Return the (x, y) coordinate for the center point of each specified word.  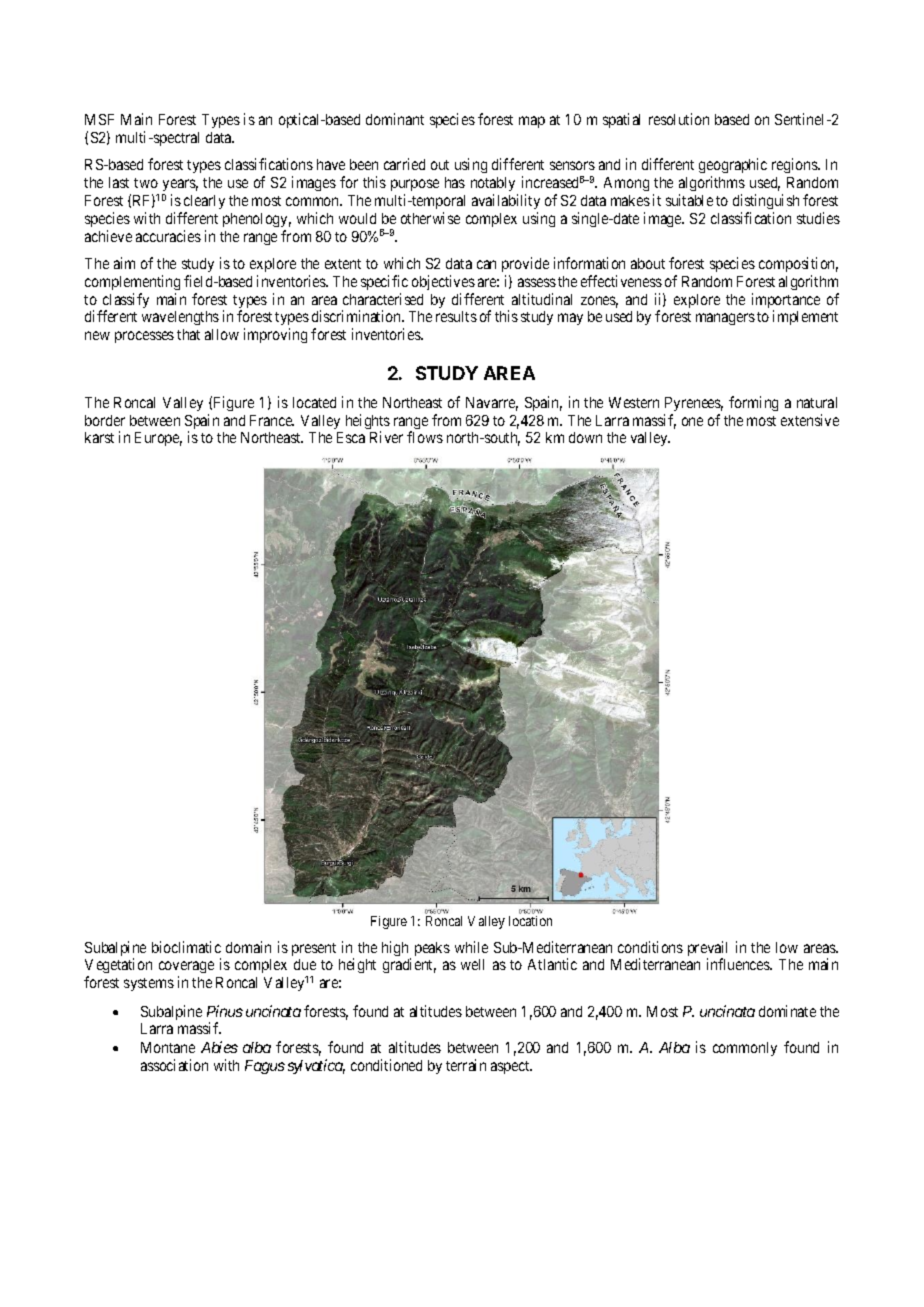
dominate (787, 1011)
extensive (810, 420)
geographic (733, 167)
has (455, 182)
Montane (168, 1047)
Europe (158, 439)
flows (425, 437)
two (146, 183)
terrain (466, 1065)
